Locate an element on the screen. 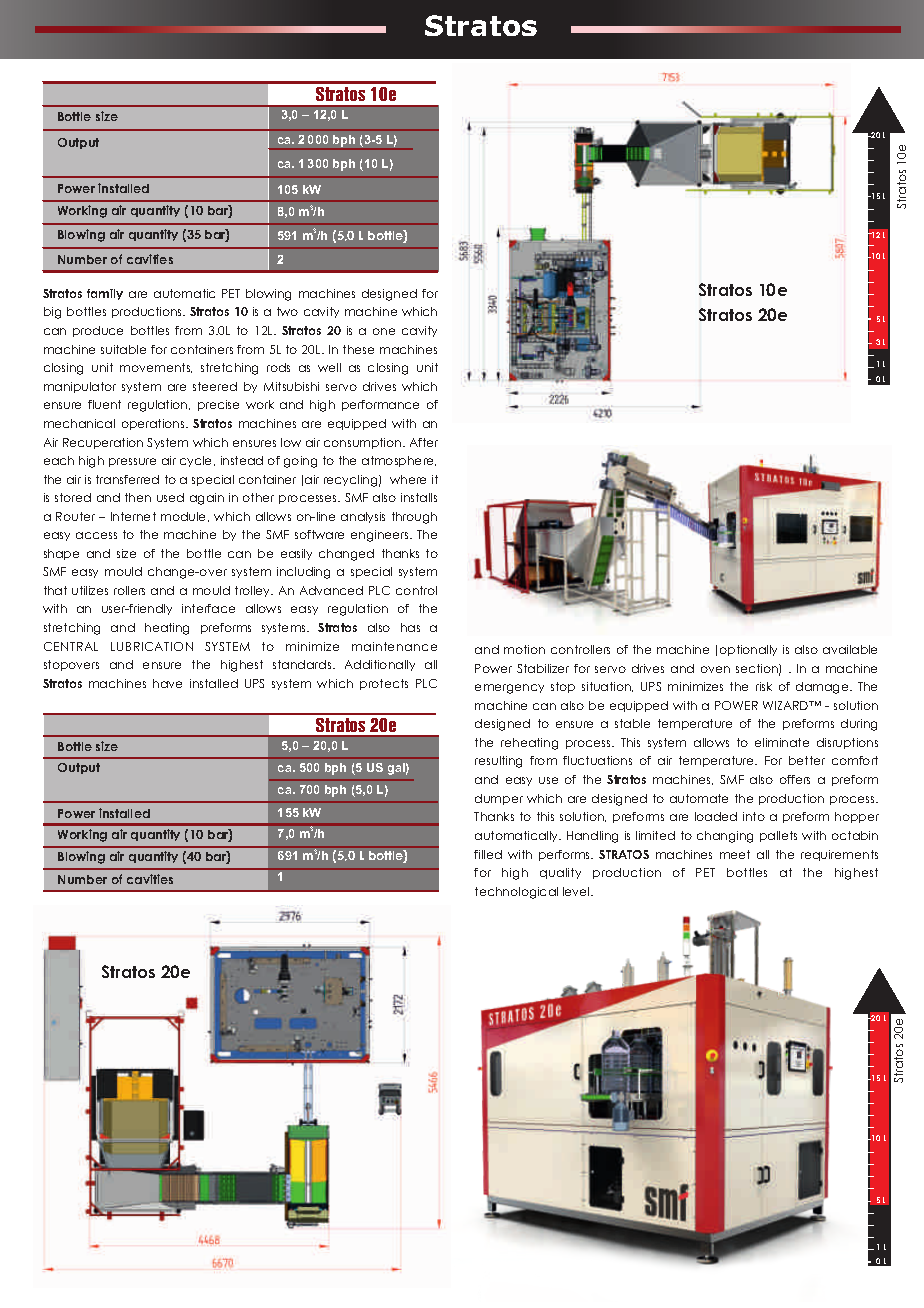 This screenshot has width=924, height=1308. eliminate is located at coordinates (782, 742).
